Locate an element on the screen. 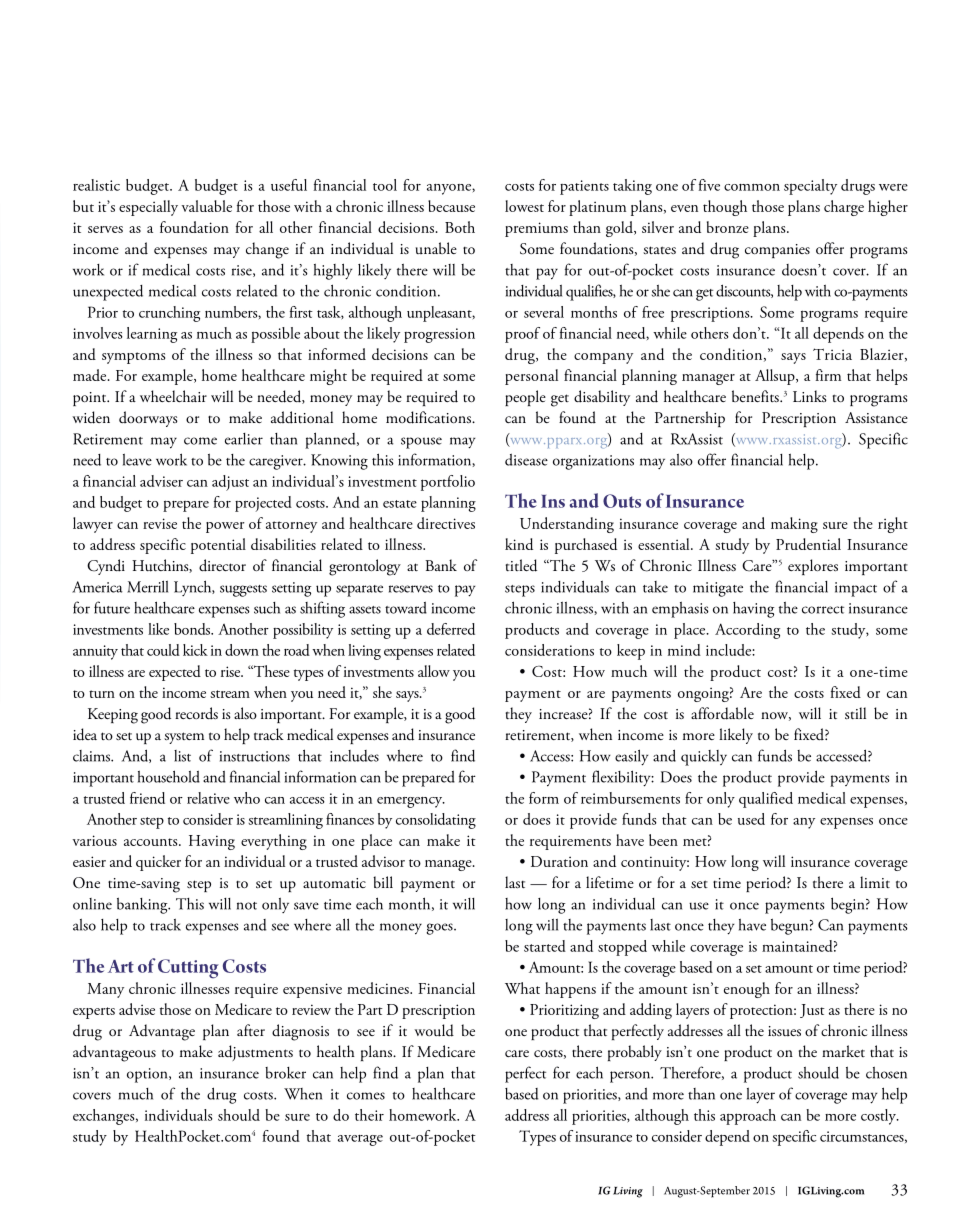 Image resolution: width=980 pixels, height=1229 pixels. Duration is located at coordinates (559, 861).
